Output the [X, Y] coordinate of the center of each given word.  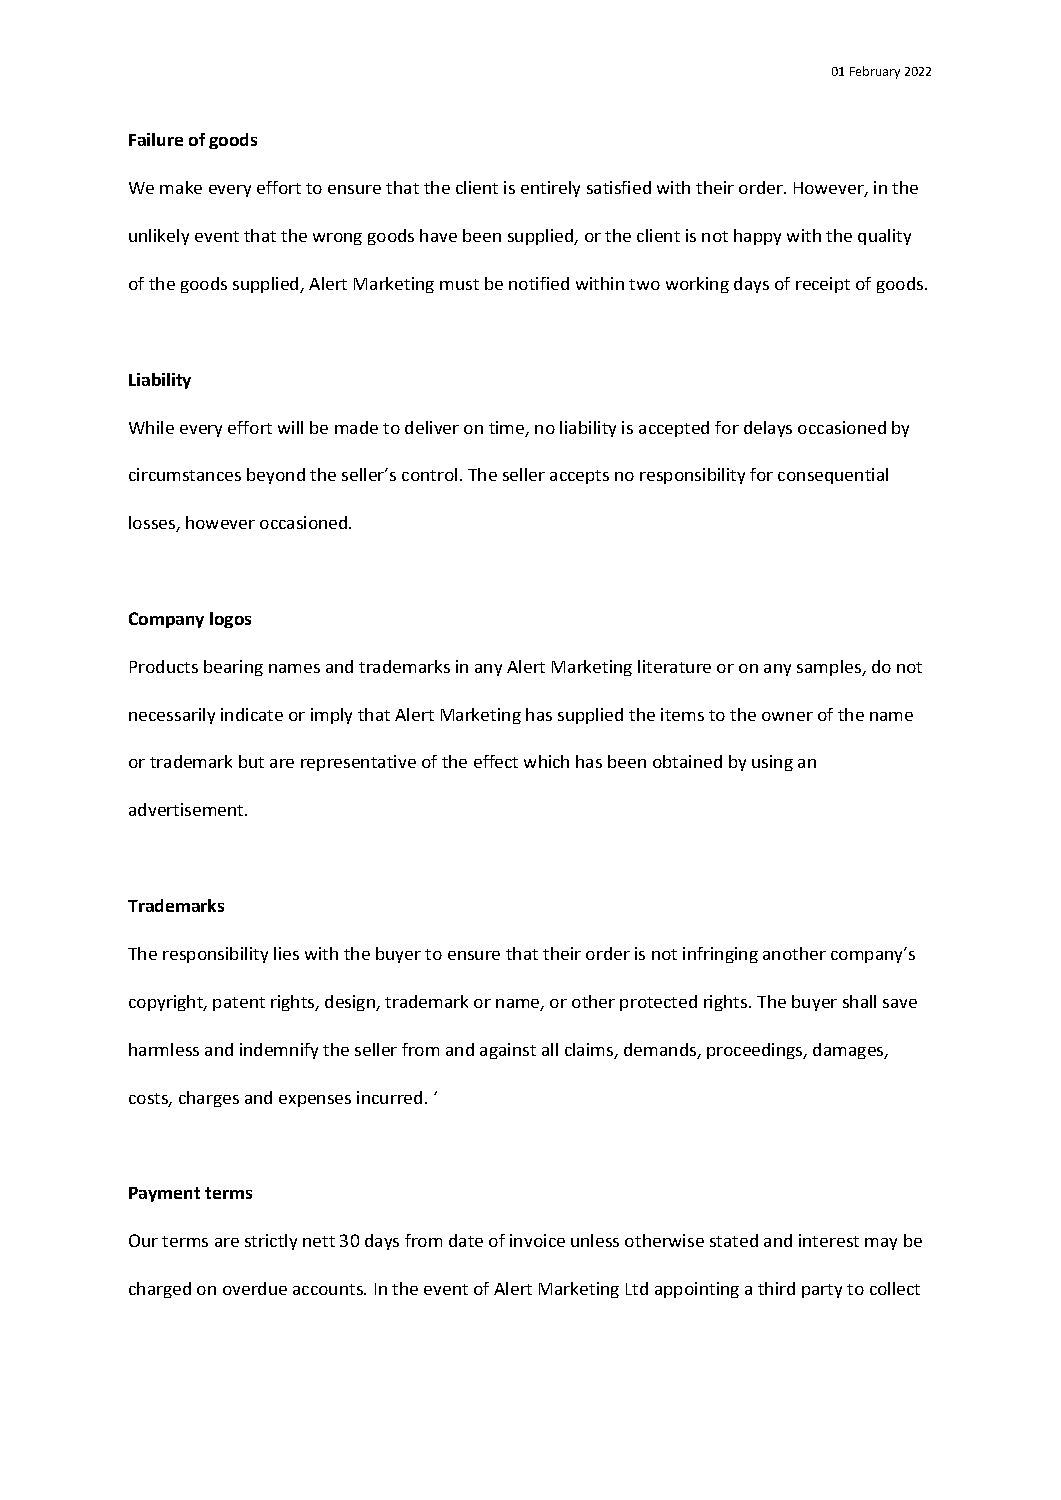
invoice [537, 1240]
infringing [720, 955]
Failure [156, 139]
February [875, 72]
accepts [579, 477]
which [546, 761]
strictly [271, 1242]
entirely [550, 189]
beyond [276, 476]
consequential [833, 476]
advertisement [187, 809]
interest [829, 1240]
